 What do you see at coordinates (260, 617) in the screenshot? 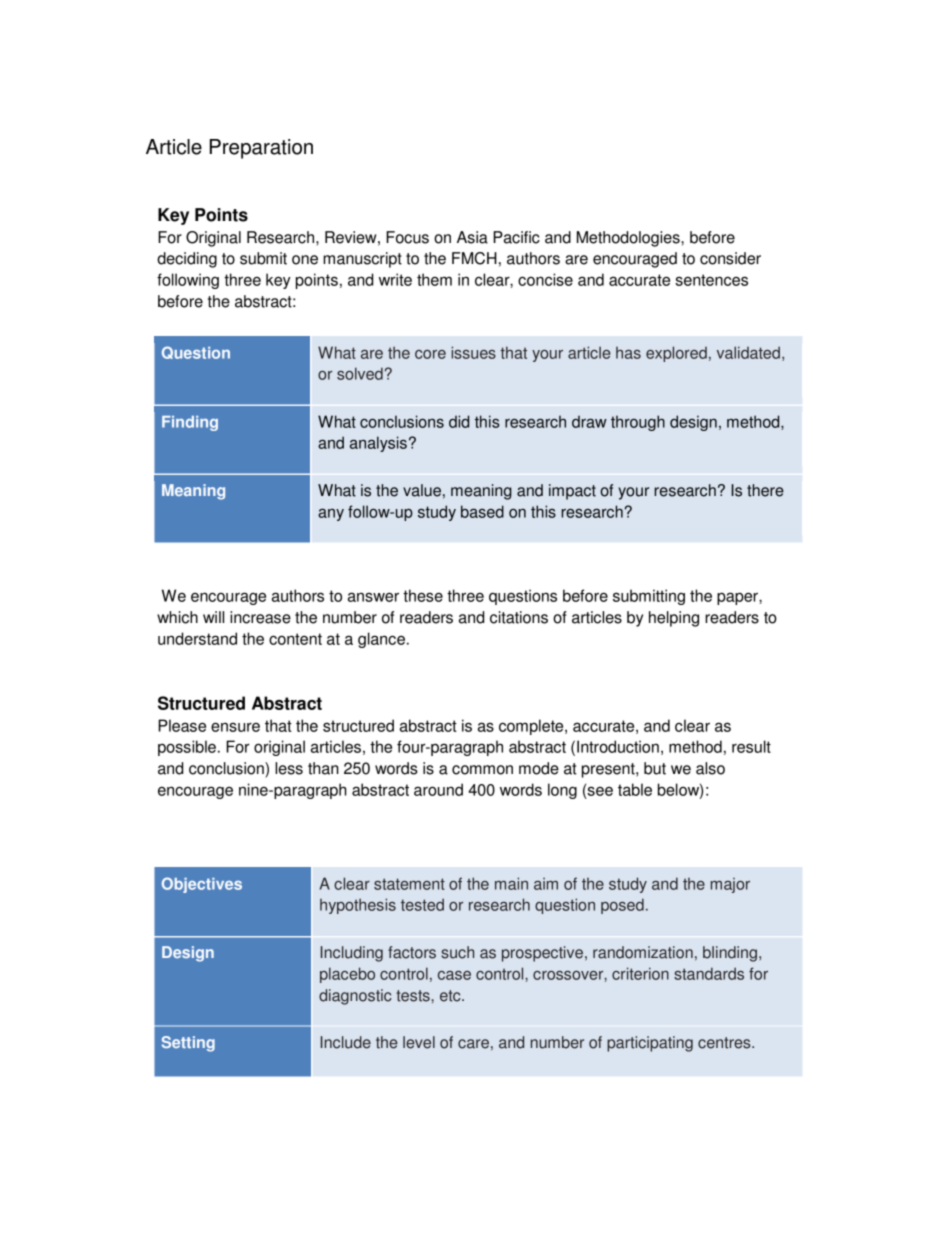
I see `increase` at bounding box center [260, 617].
